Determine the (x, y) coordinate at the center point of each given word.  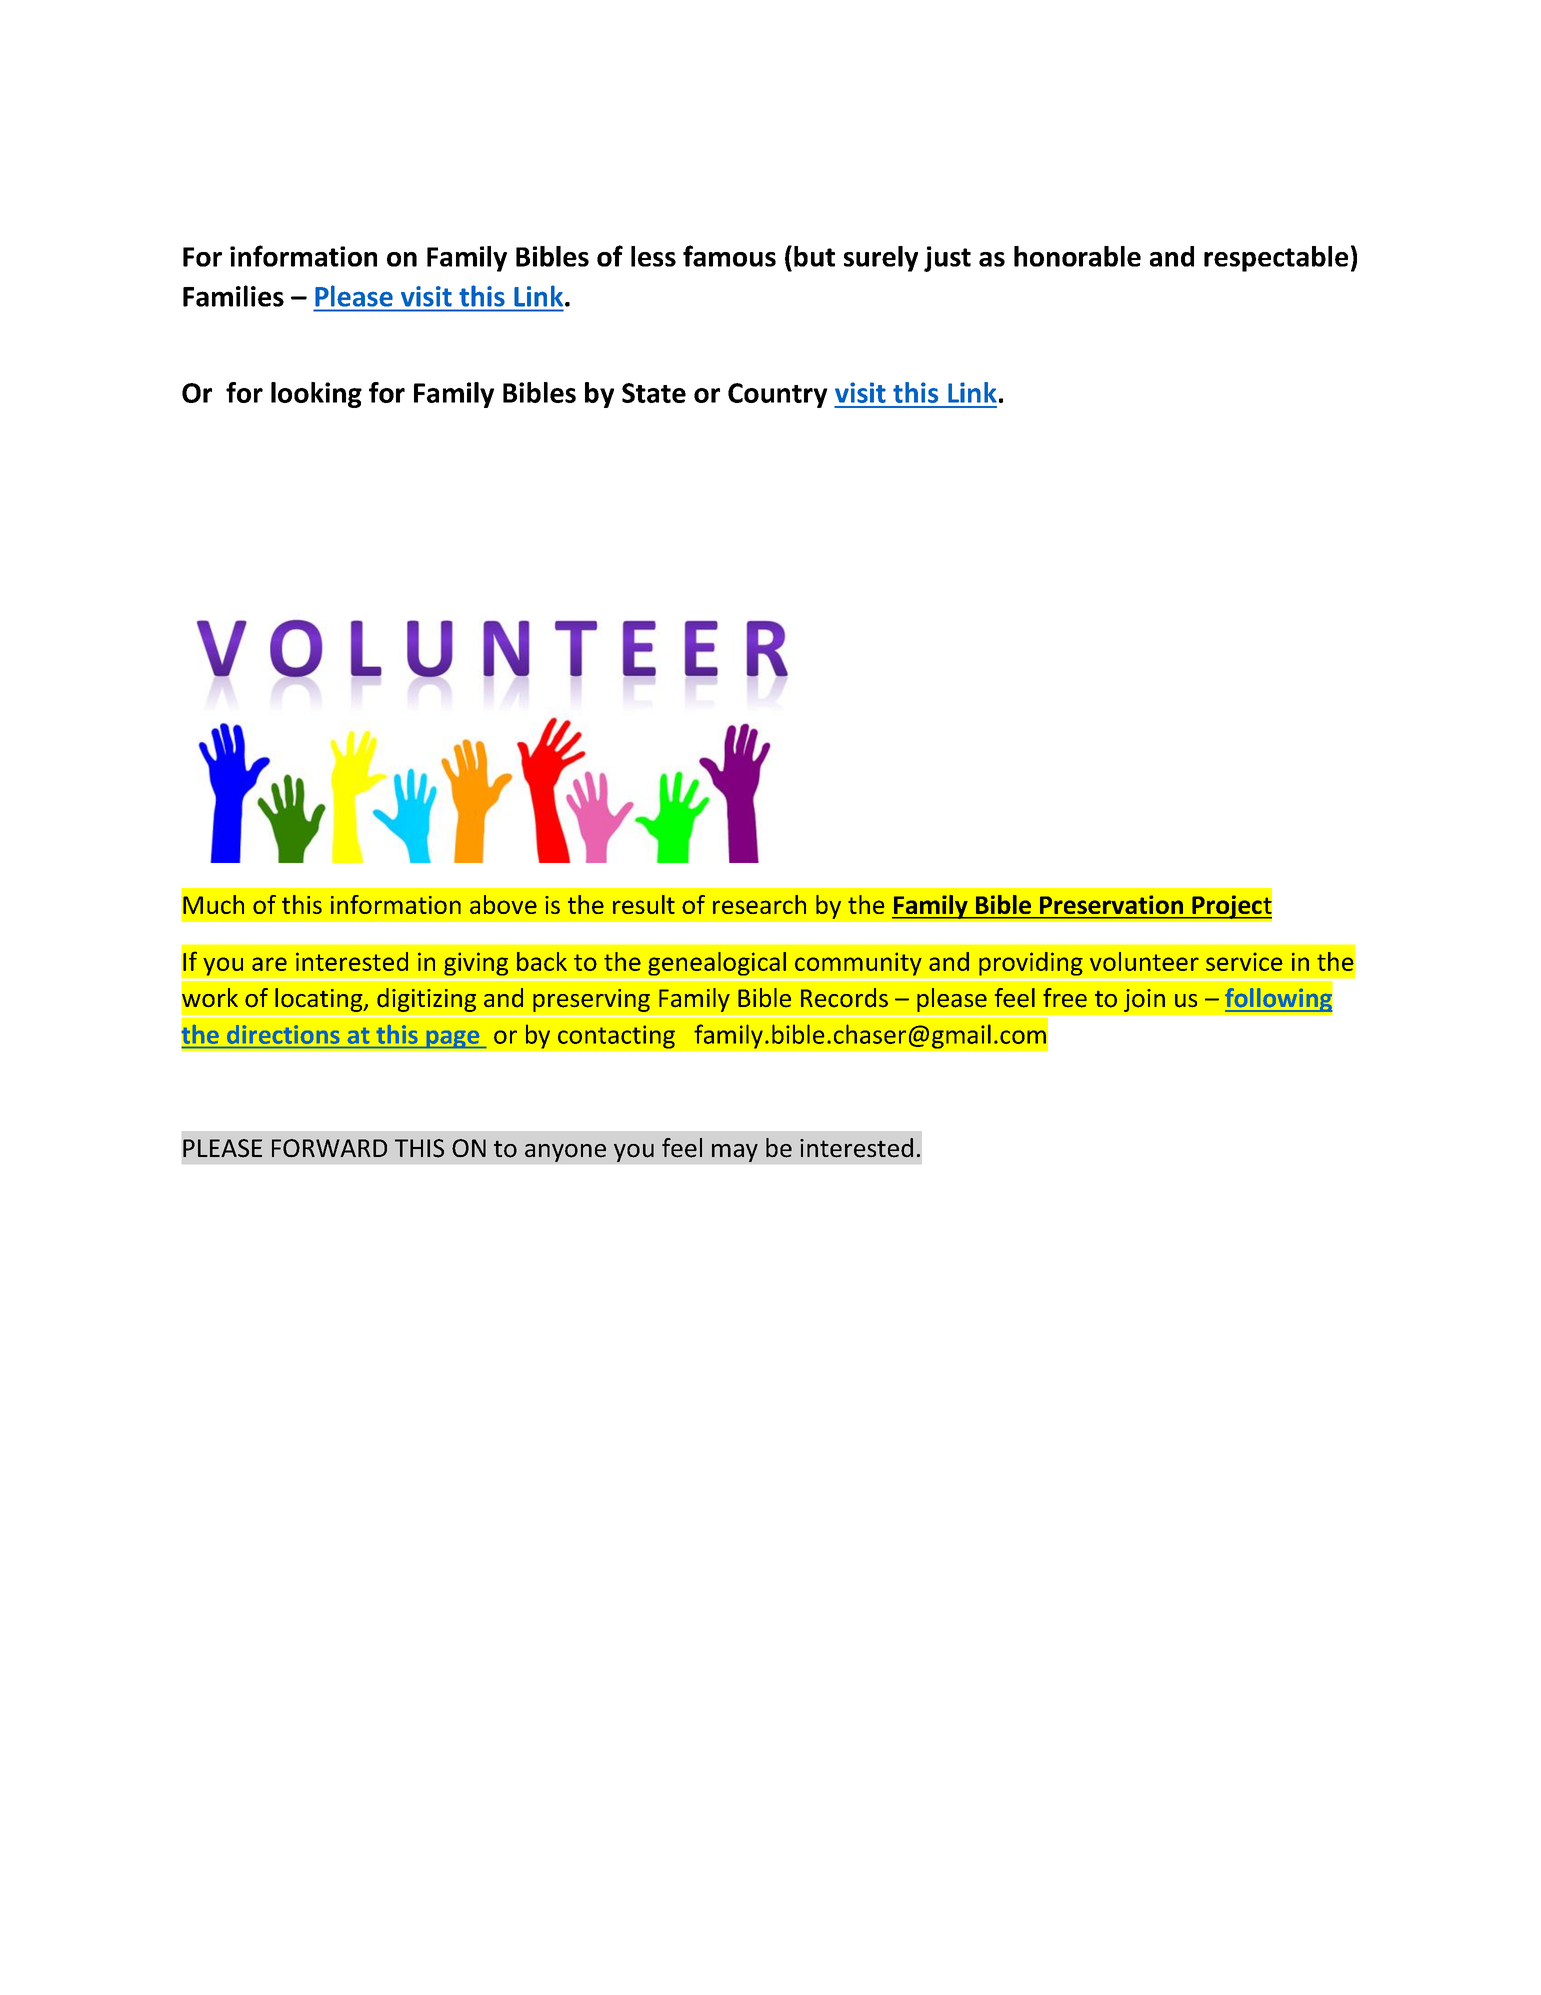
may (735, 1153)
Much (213, 904)
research (759, 904)
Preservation (1111, 905)
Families (233, 296)
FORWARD (329, 1148)
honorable (1077, 256)
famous (729, 256)
